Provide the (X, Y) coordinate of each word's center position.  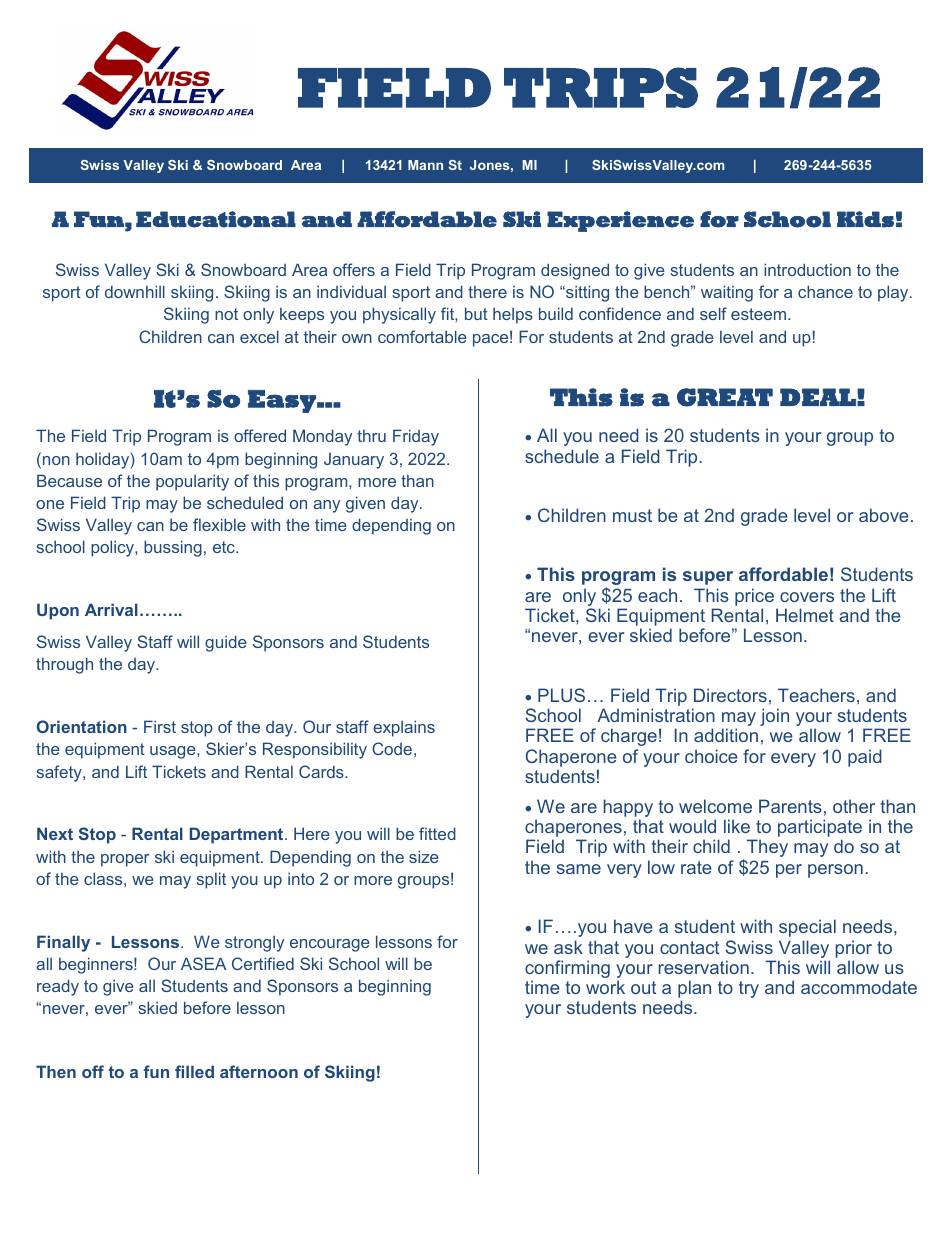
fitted (437, 833)
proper (125, 860)
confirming (567, 970)
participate (820, 829)
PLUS (561, 695)
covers (807, 597)
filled (194, 1071)
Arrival (111, 609)
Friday (416, 437)
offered (260, 435)
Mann (425, 165)
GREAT (725, 397)
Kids (865, 219)
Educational (216, 219)
